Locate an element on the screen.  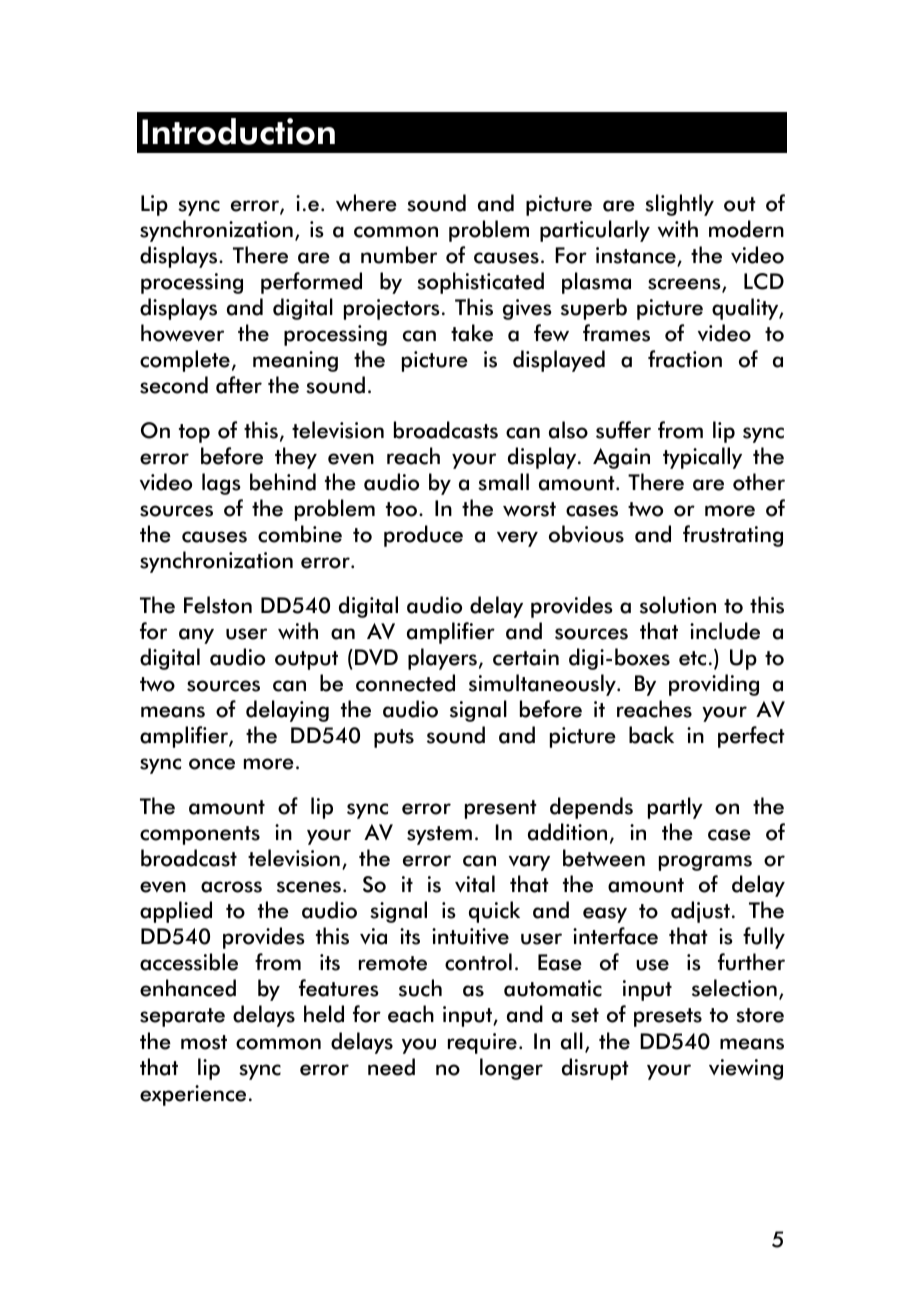
solution is located at coordinates (678, 605).
